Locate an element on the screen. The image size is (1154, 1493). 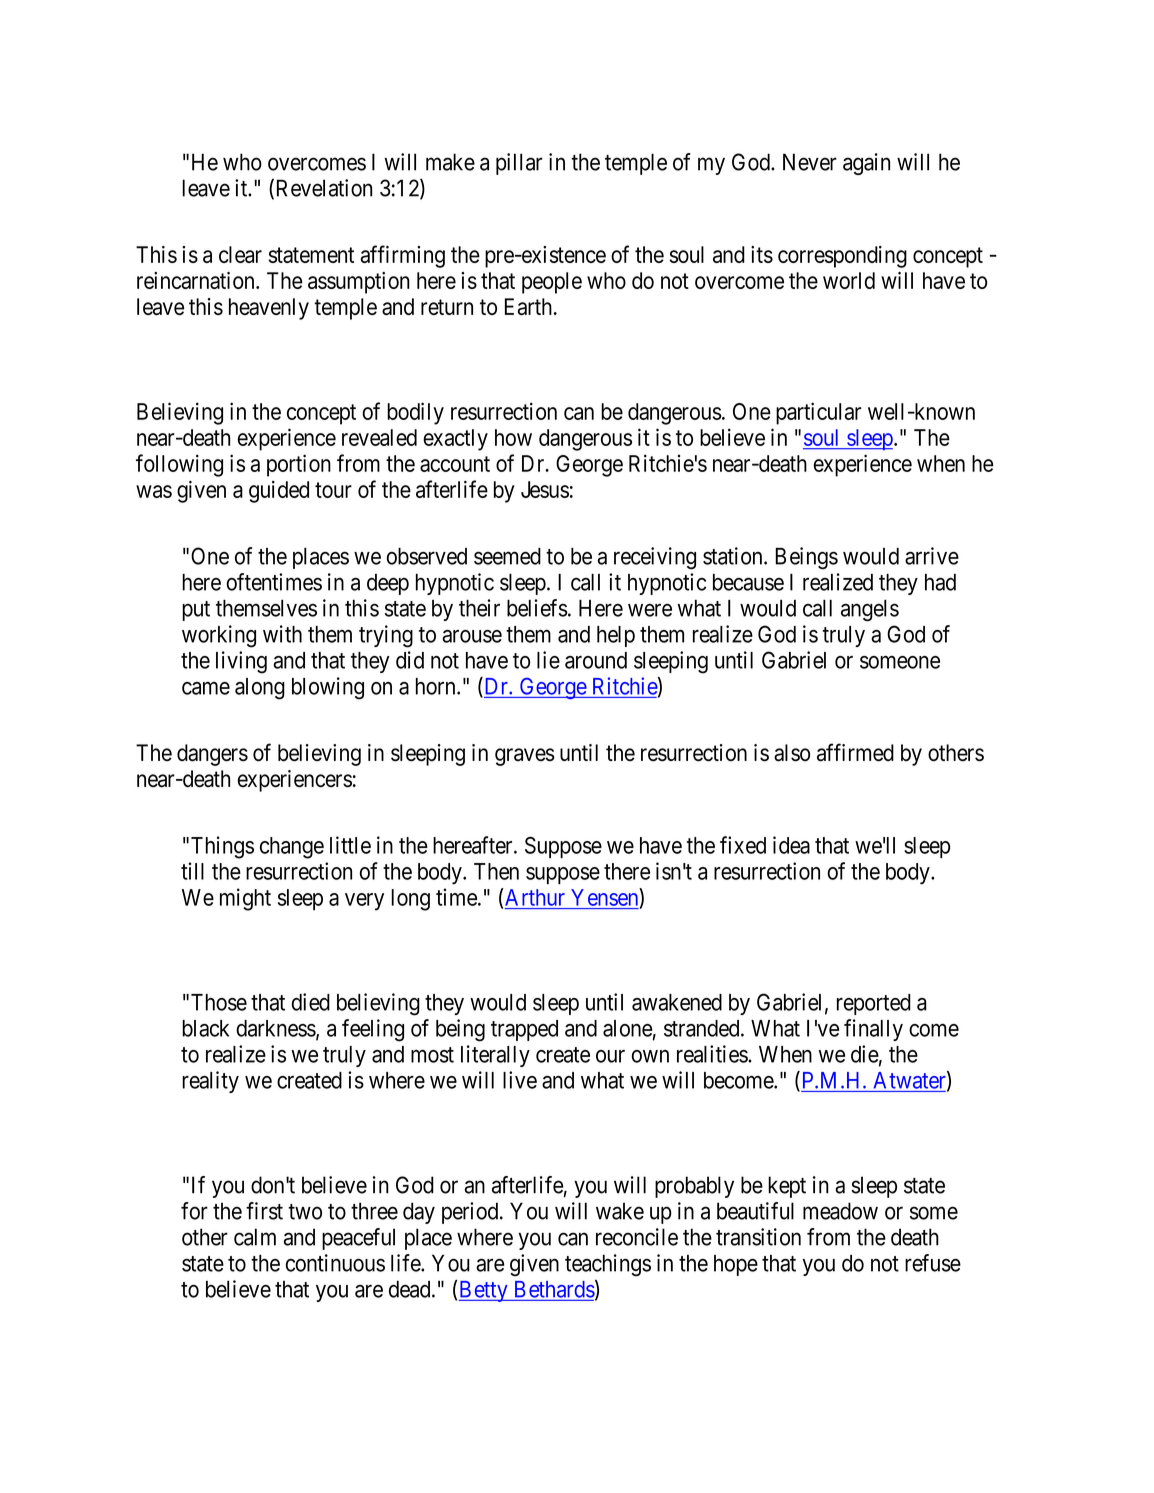
how is located at coordinates (513, 437).
